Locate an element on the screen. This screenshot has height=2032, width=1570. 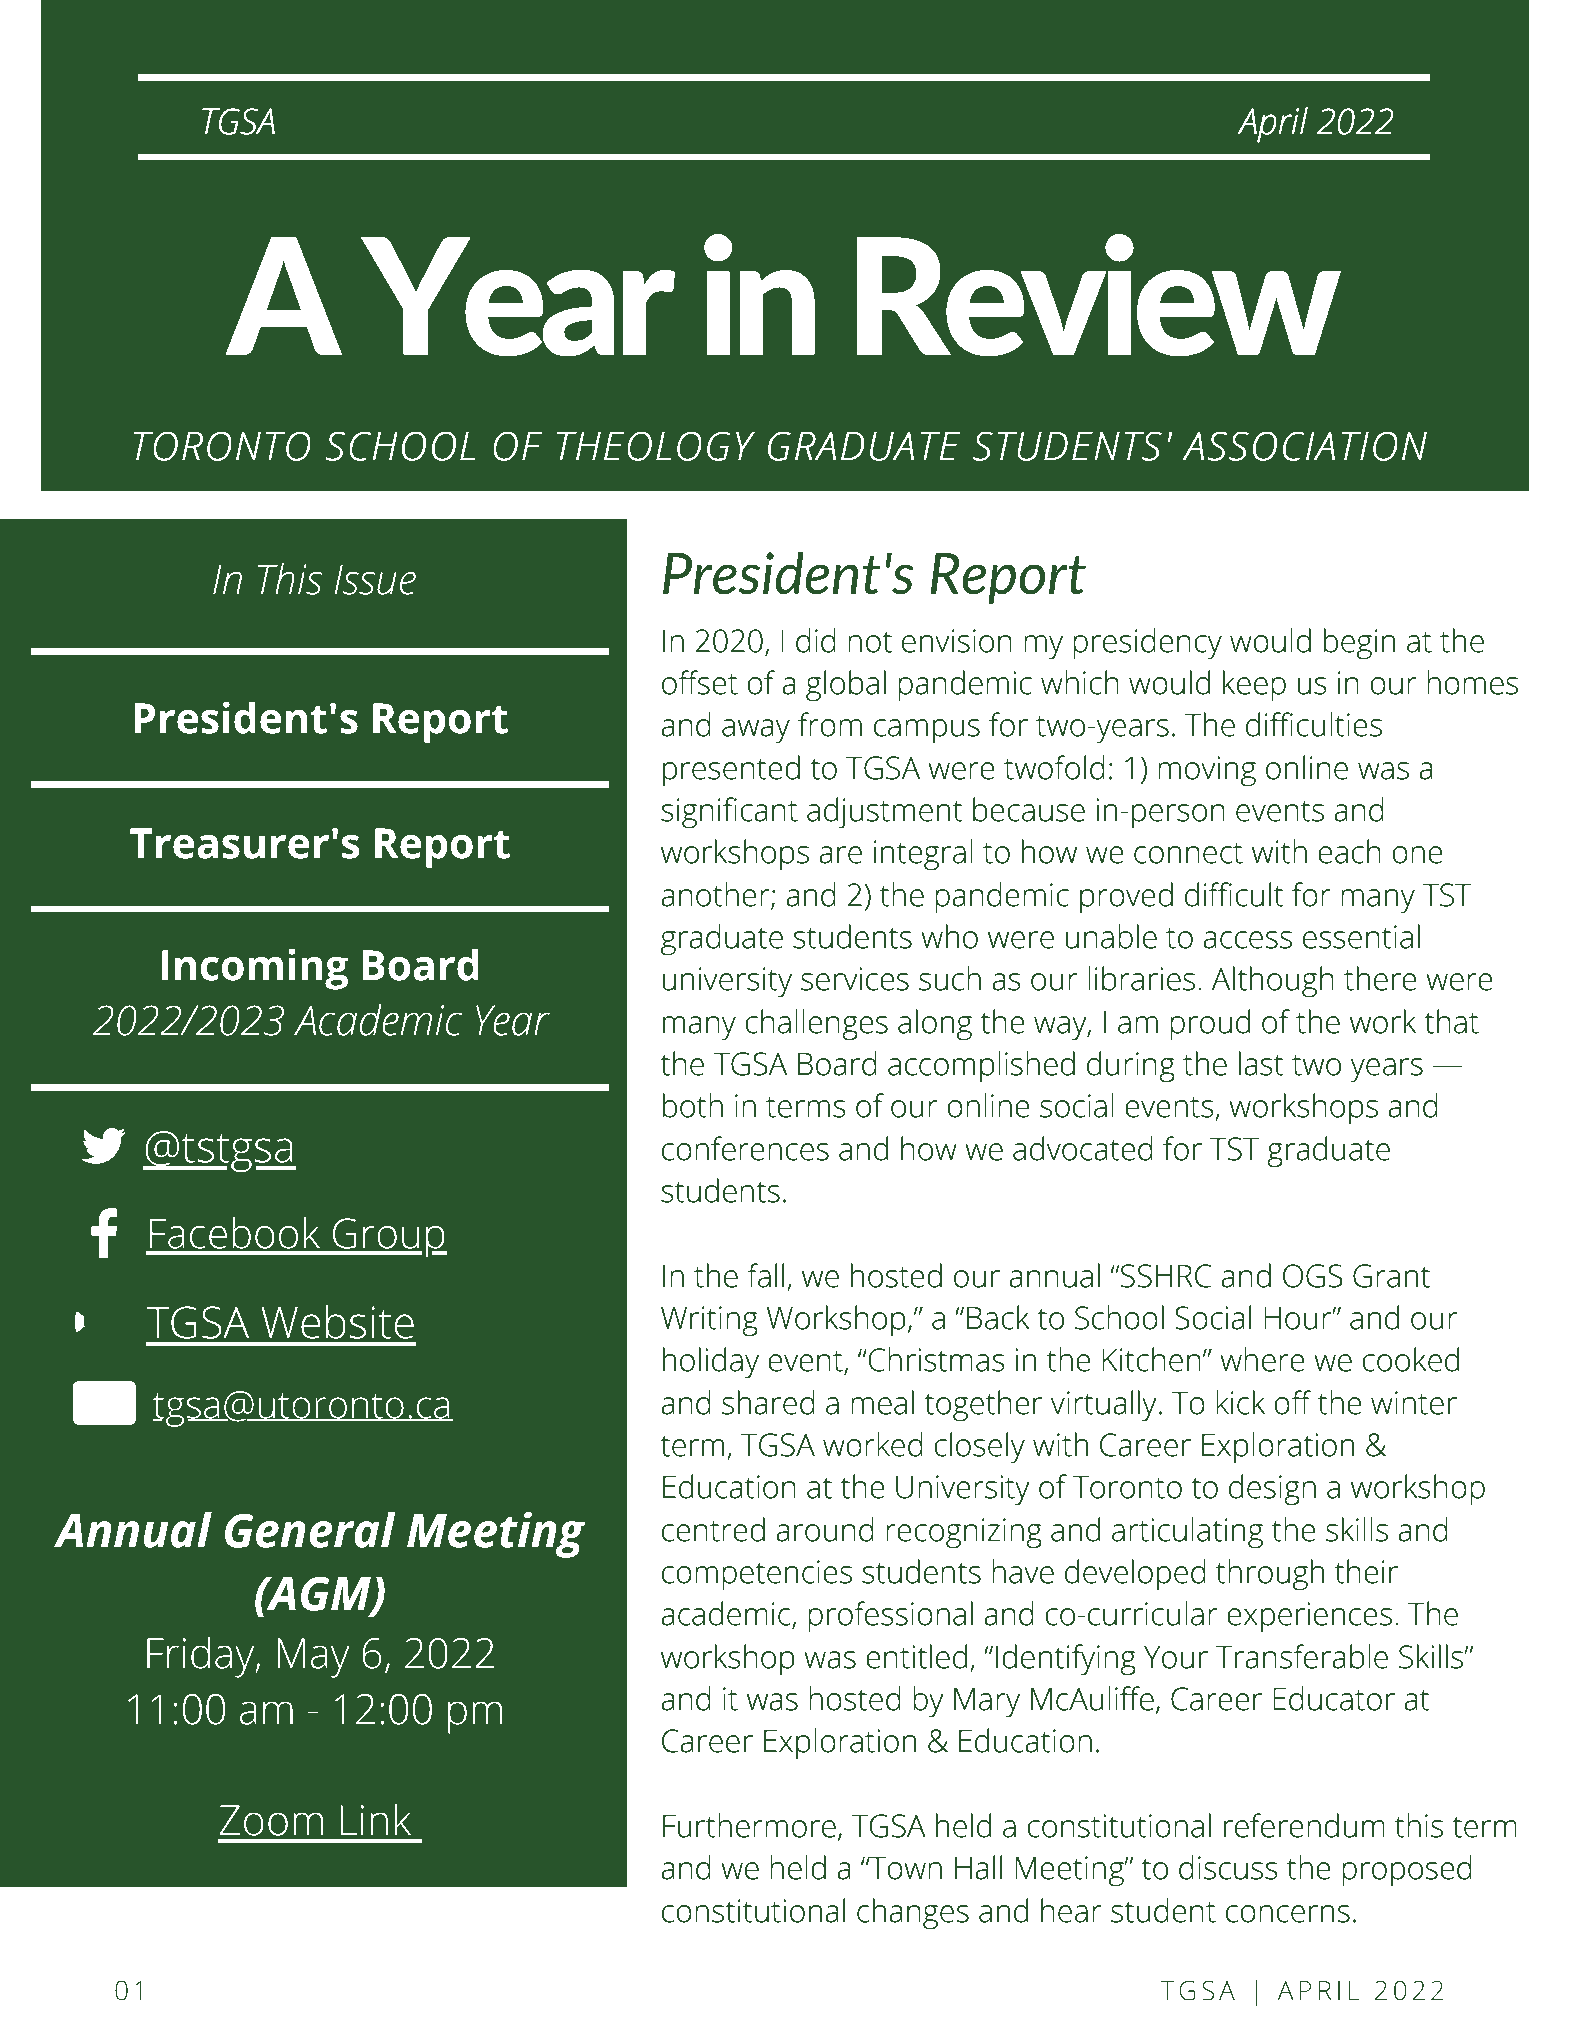
changes is located at coordinates (913, 1914).
